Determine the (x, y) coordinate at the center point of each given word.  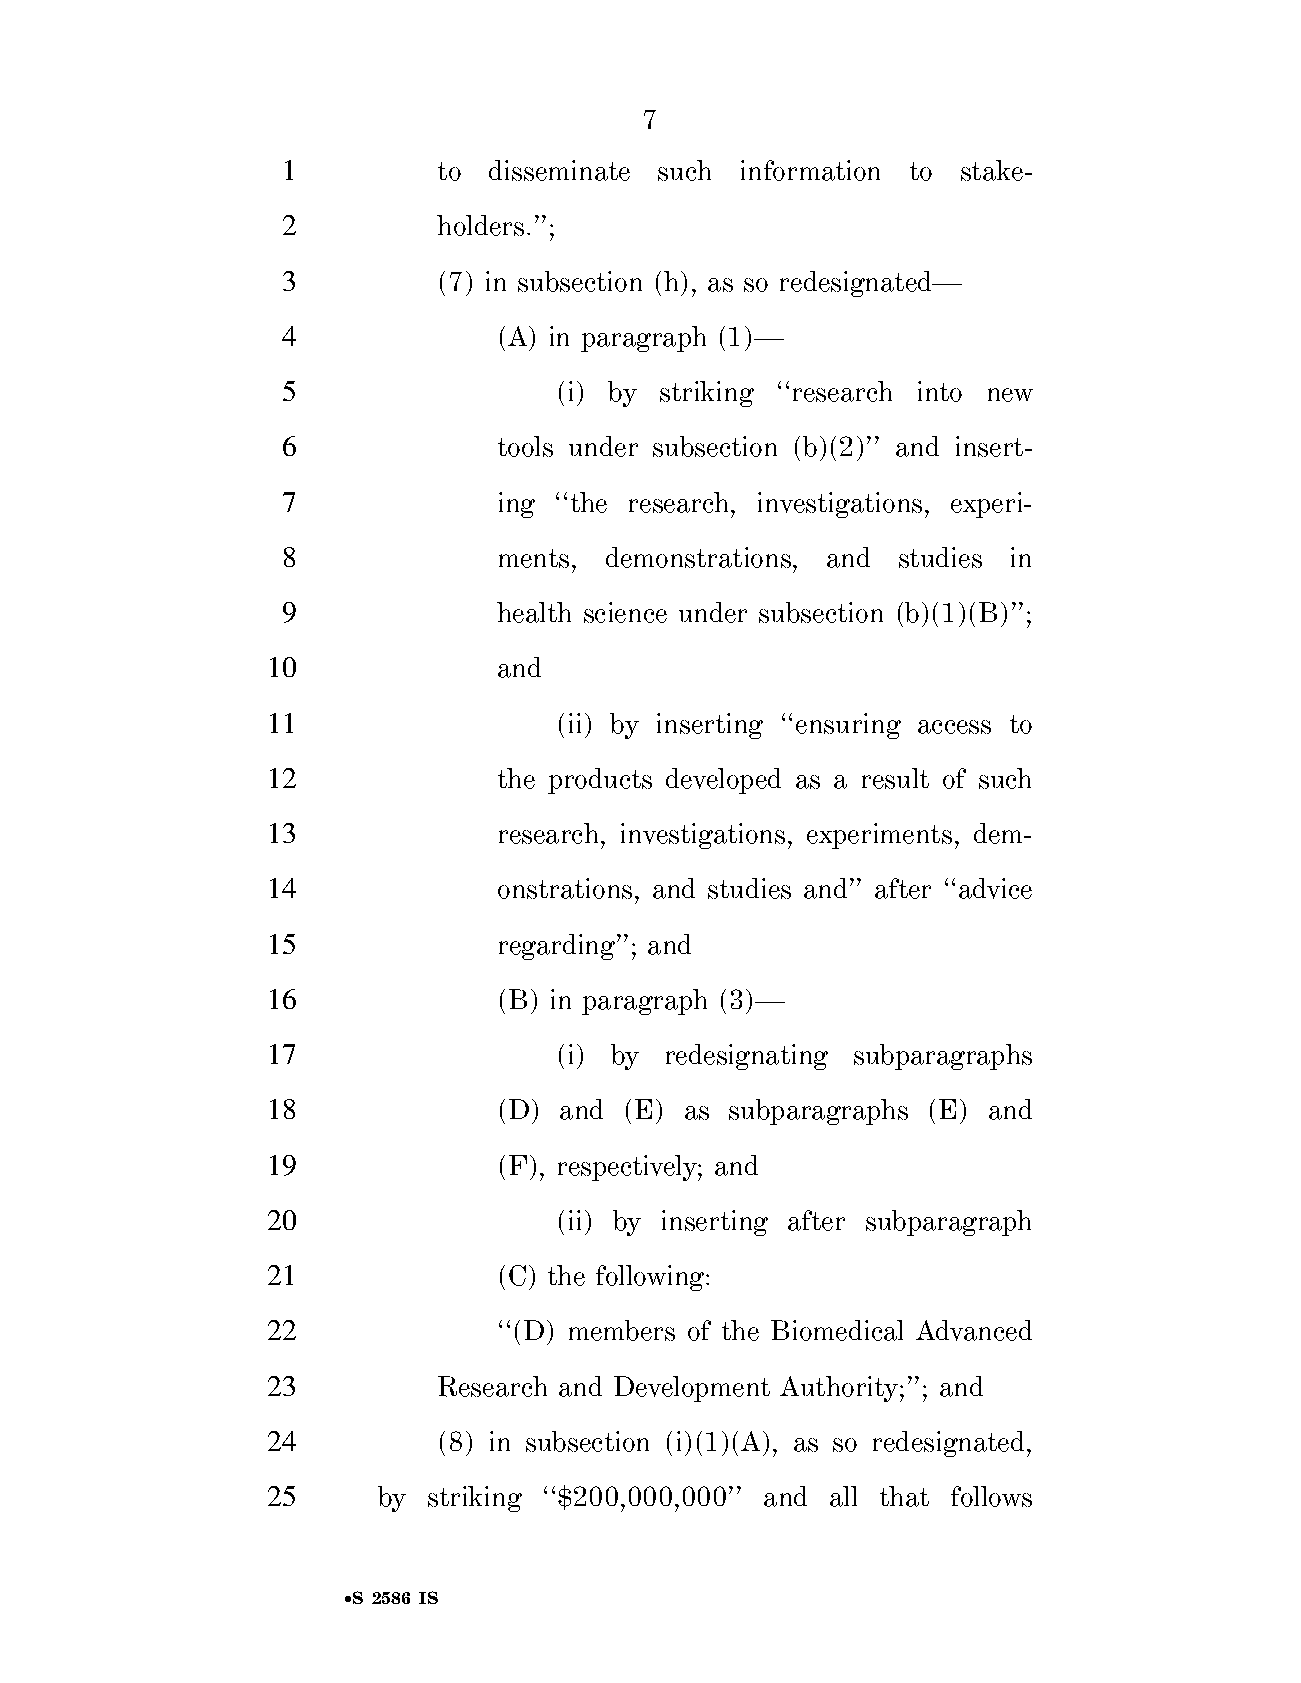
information (810, 170)
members (622, 1330)
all (843, 1496)
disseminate (559, 170)
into (940, 391)
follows (991, 1496)
